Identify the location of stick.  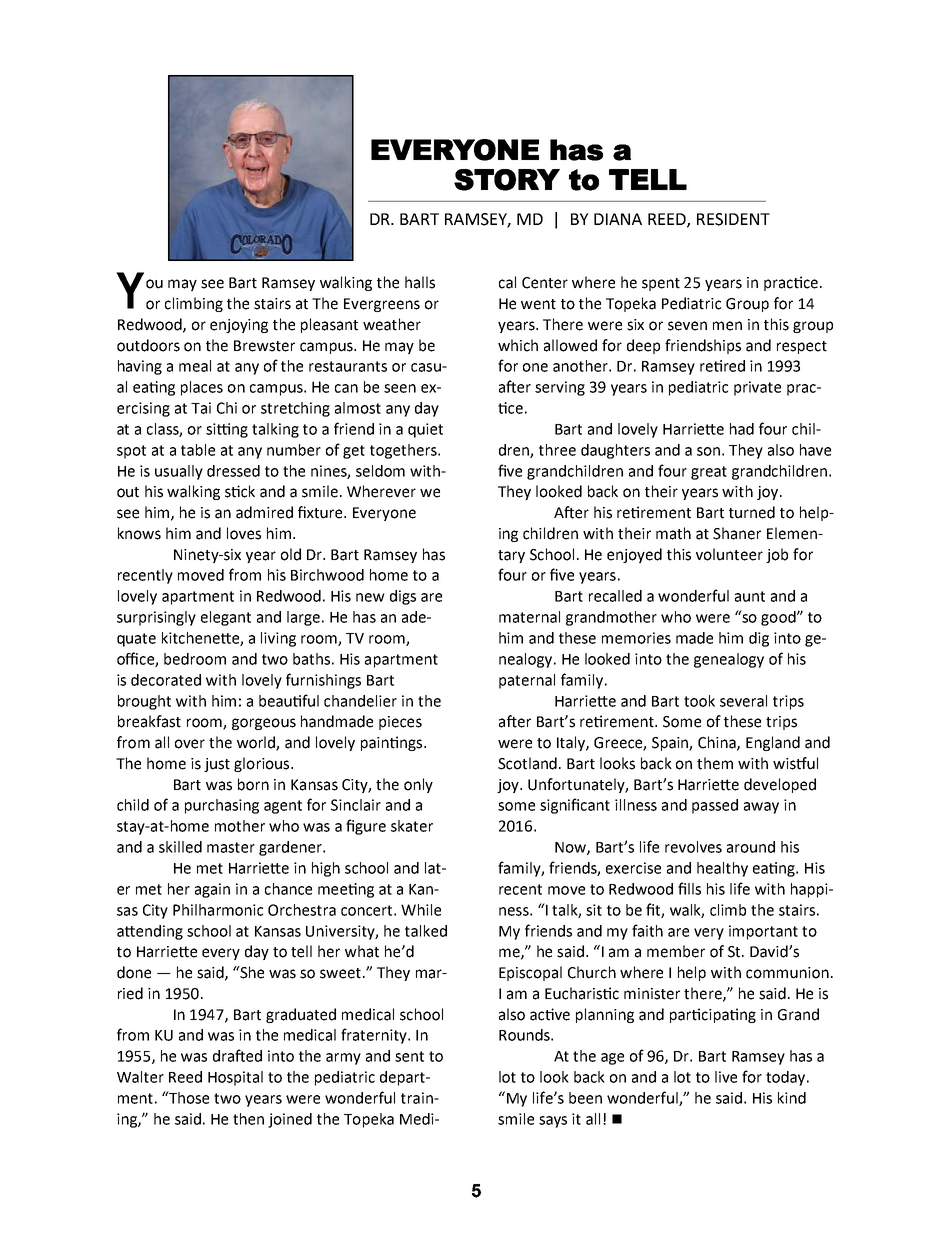
(240, 491).
